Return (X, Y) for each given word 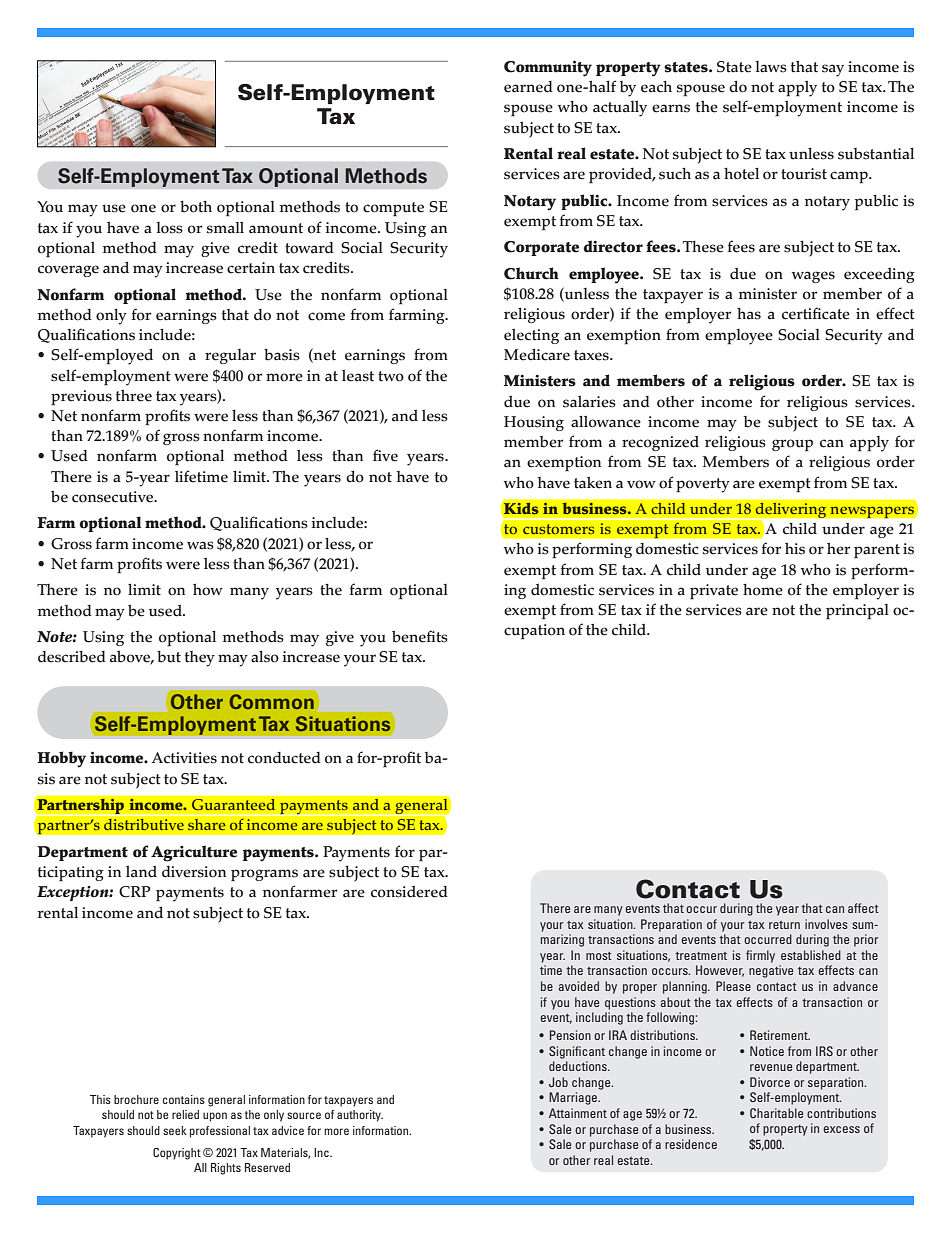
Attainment (578, 1113)
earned (528, 87)
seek (175, 1130)
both (196, 207)
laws (771, 67)
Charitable (776, 1113)
